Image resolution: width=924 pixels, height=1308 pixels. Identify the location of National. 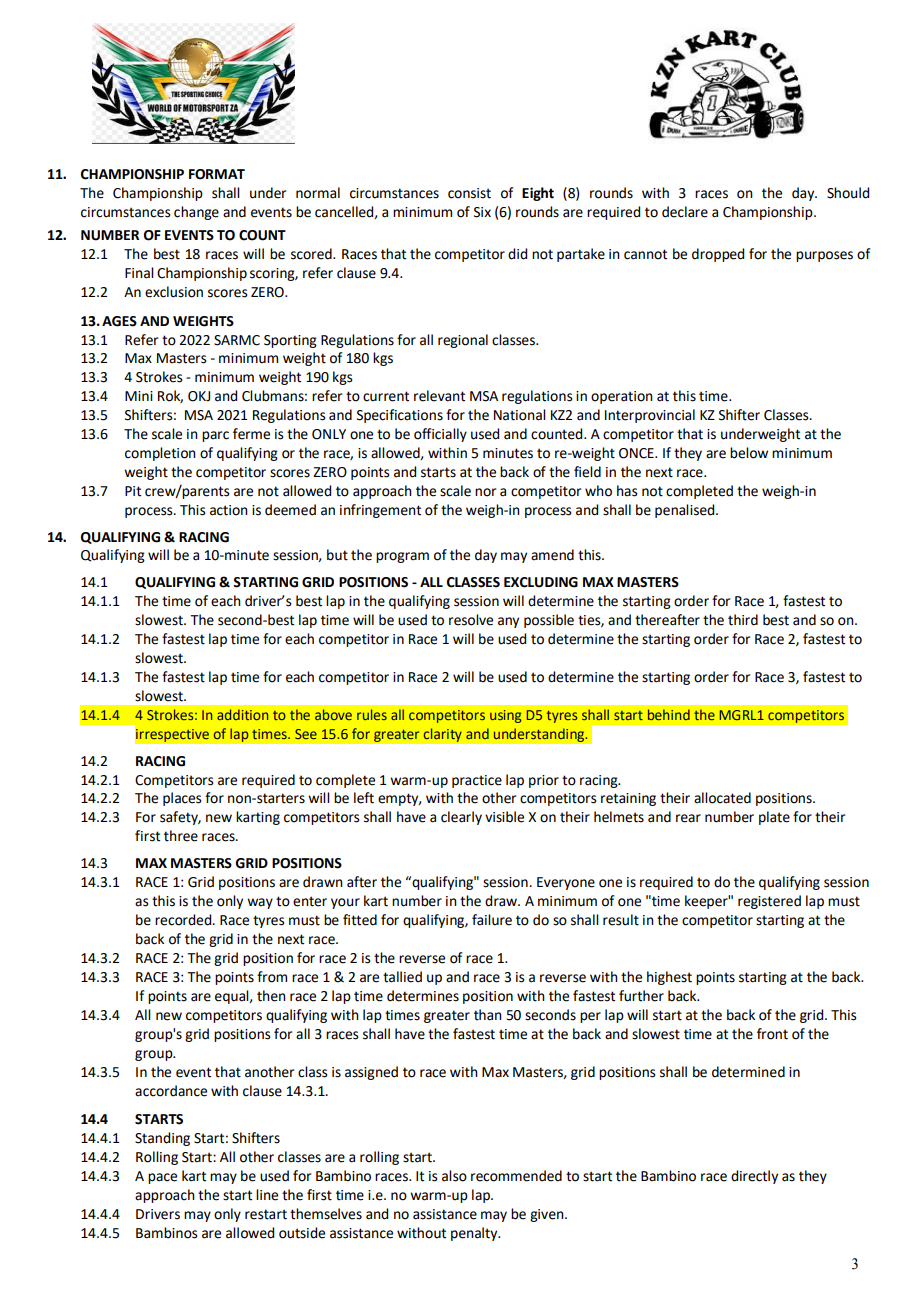
(520, 415).
